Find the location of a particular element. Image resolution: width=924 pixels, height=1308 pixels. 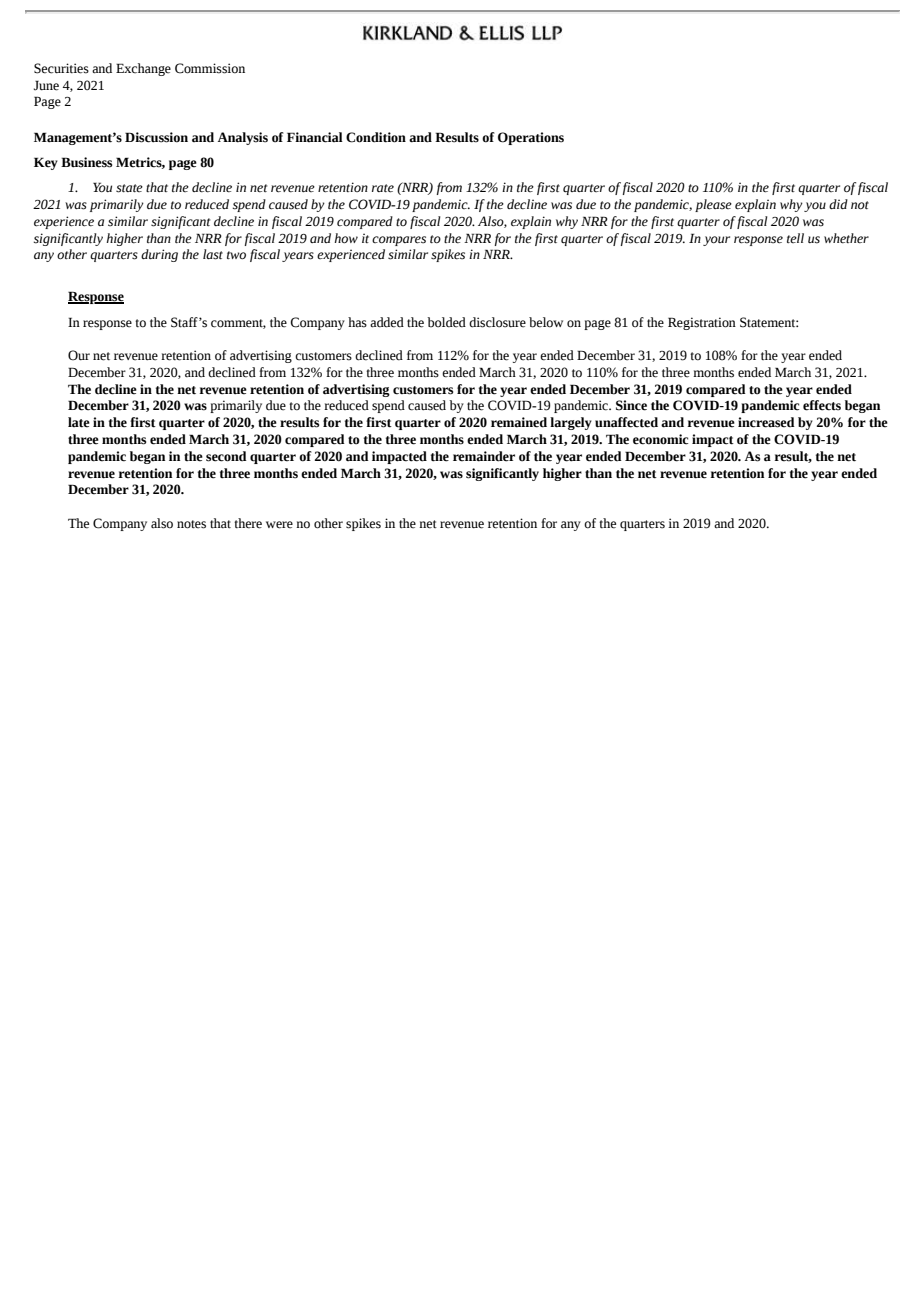

notes is located at coordinates (191, 524).
